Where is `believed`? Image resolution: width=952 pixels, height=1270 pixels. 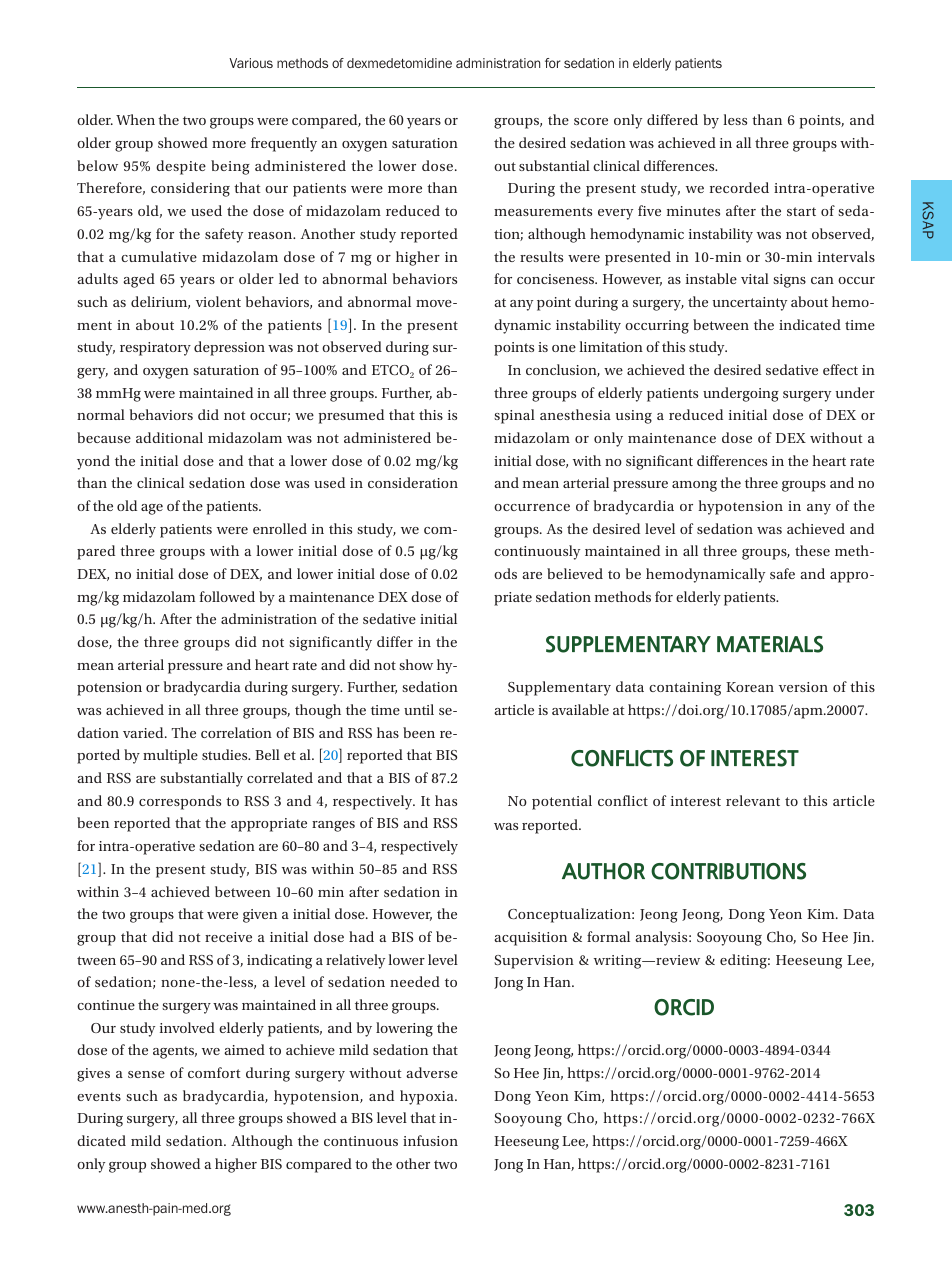
believed is located at coordinates (575, 573).
